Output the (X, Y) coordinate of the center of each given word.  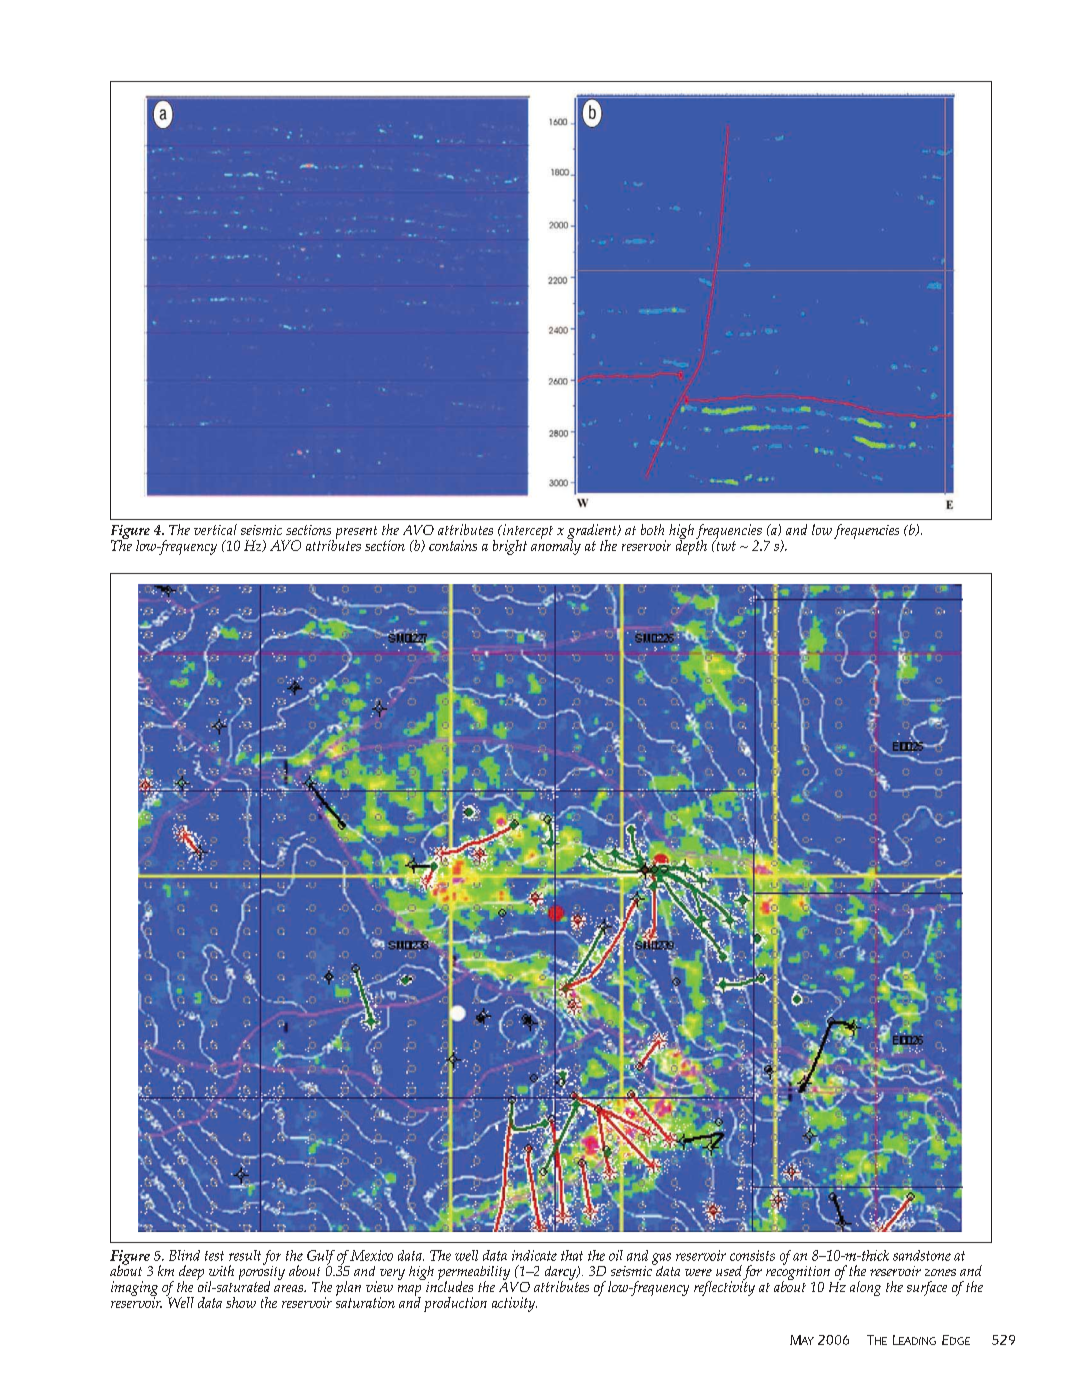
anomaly (556, 546)
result (245, 1255)
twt (725, 545)
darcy (562, 1274)
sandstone (922, 1255)
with (221, 1270)
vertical (215, 529)
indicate (534, 1255)
